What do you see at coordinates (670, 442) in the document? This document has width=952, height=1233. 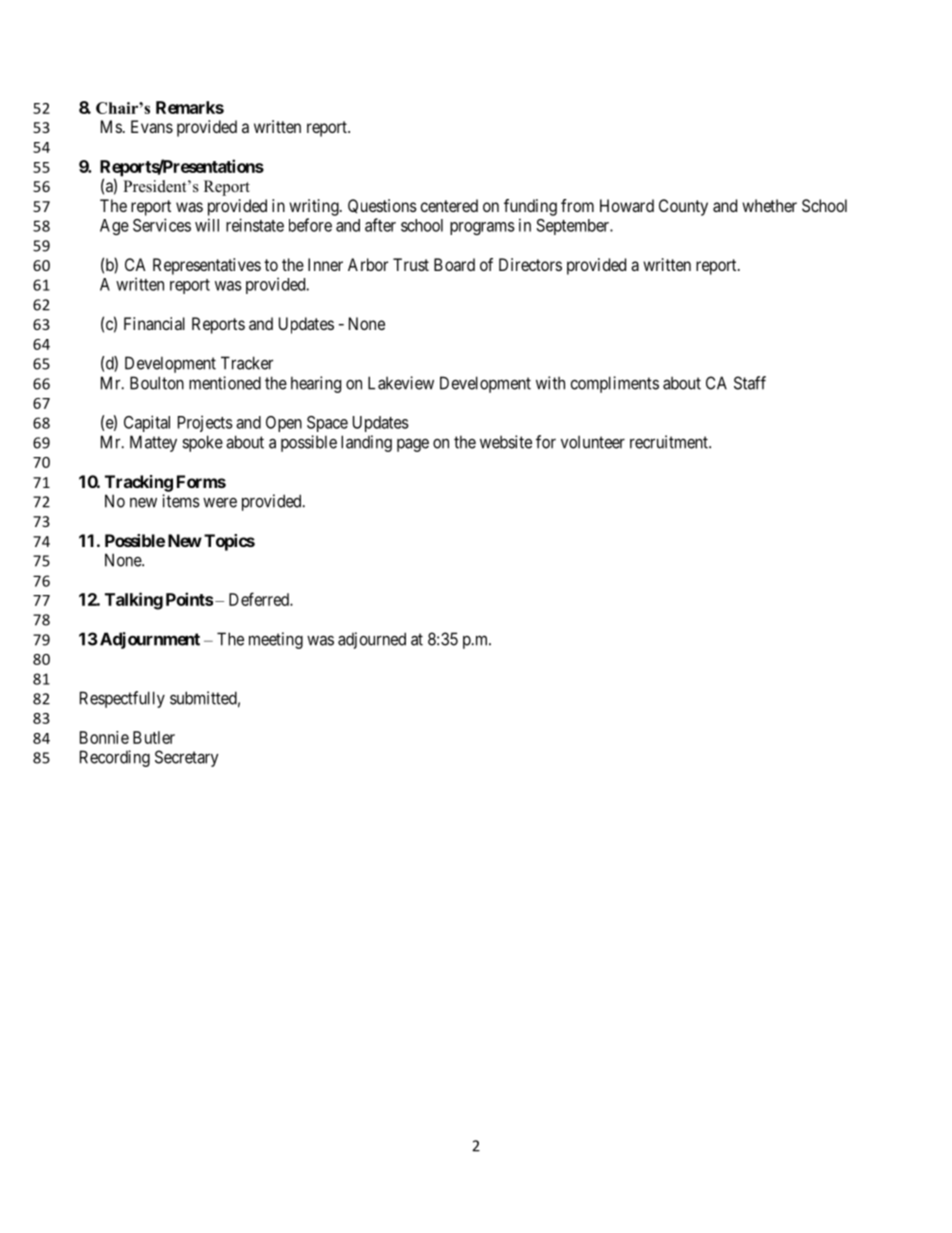 I see `recruitment` at bounding box center [670, 442].
